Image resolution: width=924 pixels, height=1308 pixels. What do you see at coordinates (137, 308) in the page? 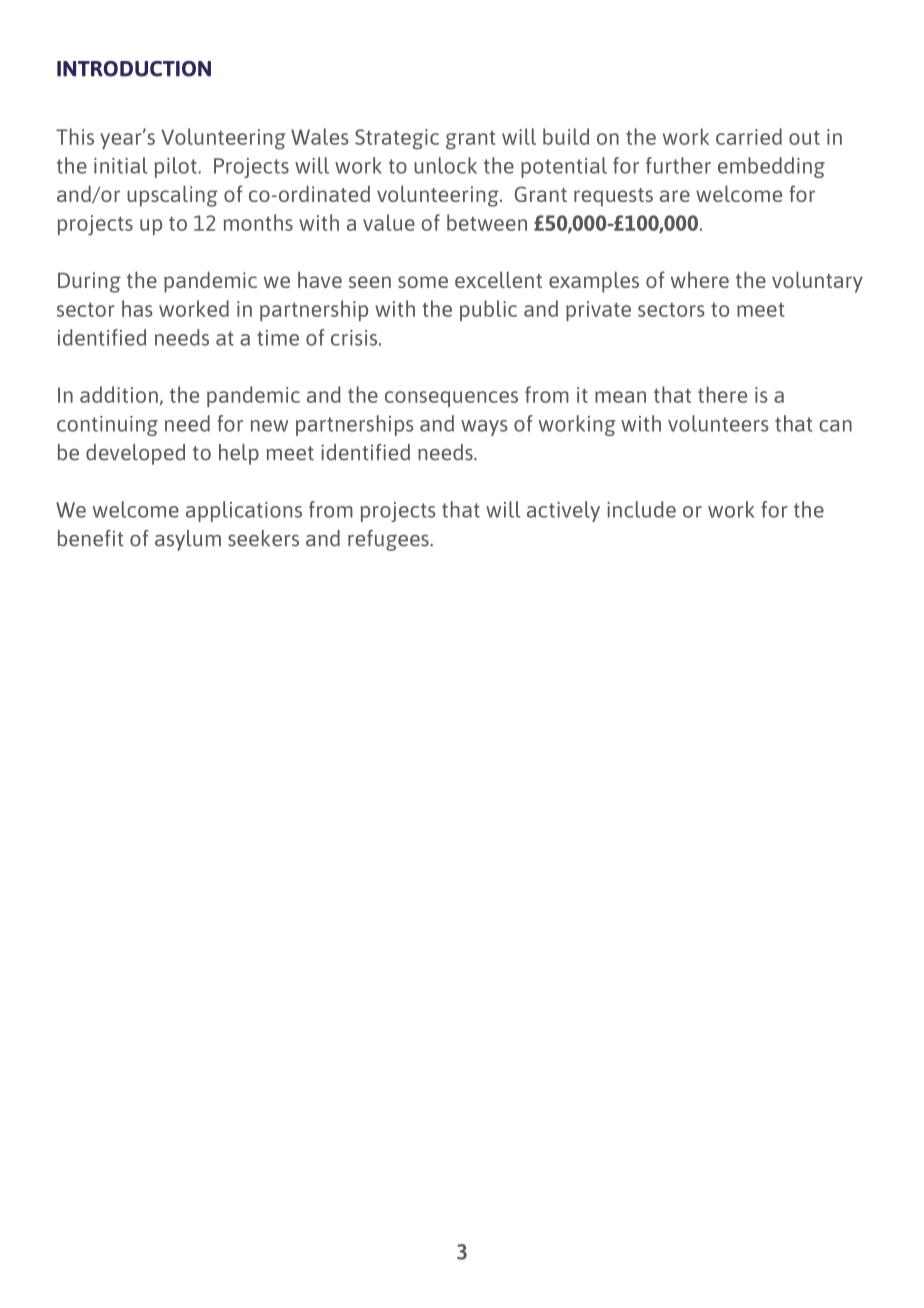
I see `has` at bounding box center [137, 308].
